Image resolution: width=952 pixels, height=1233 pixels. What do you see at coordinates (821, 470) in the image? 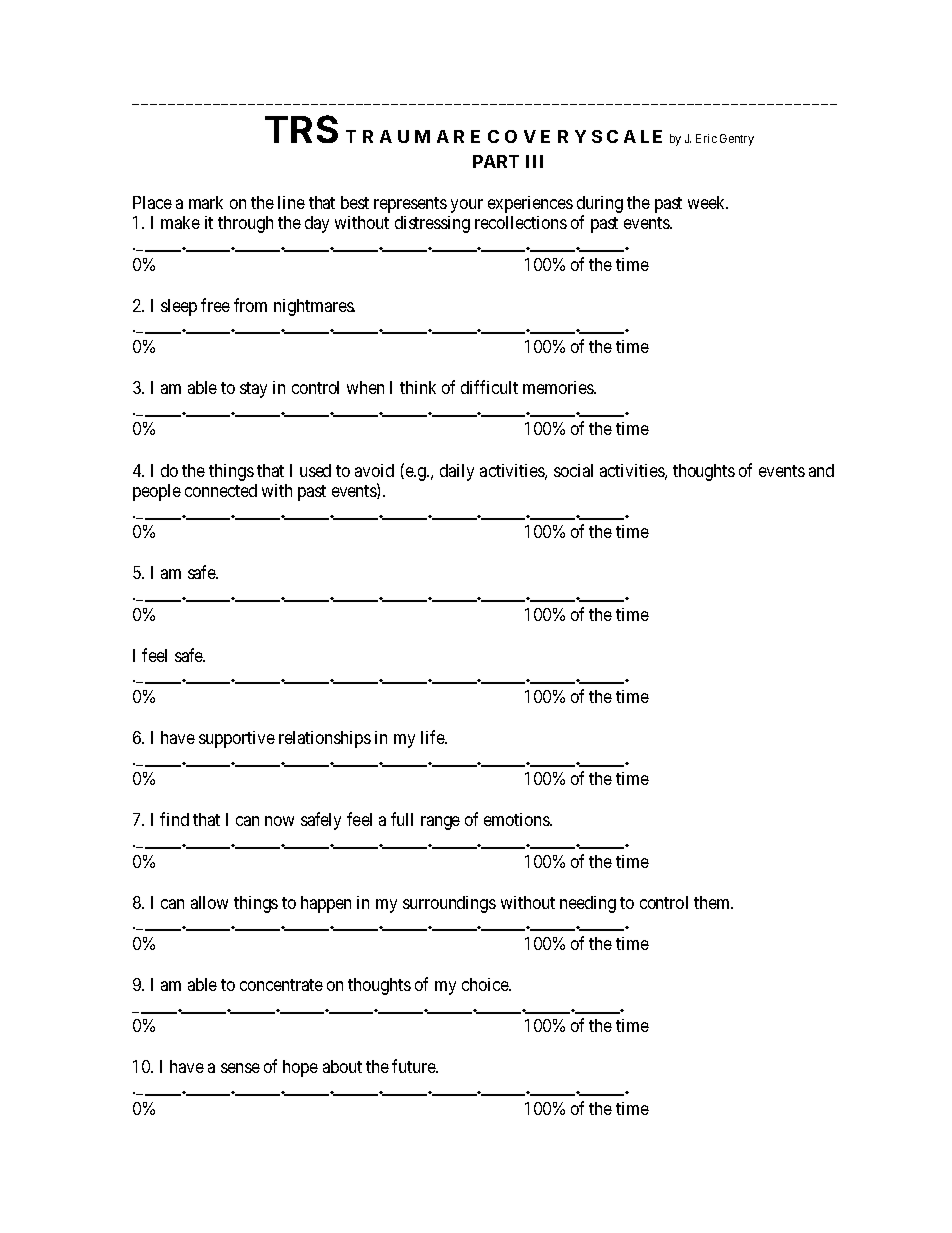
I see `and` at bounding box center [821, 470].
